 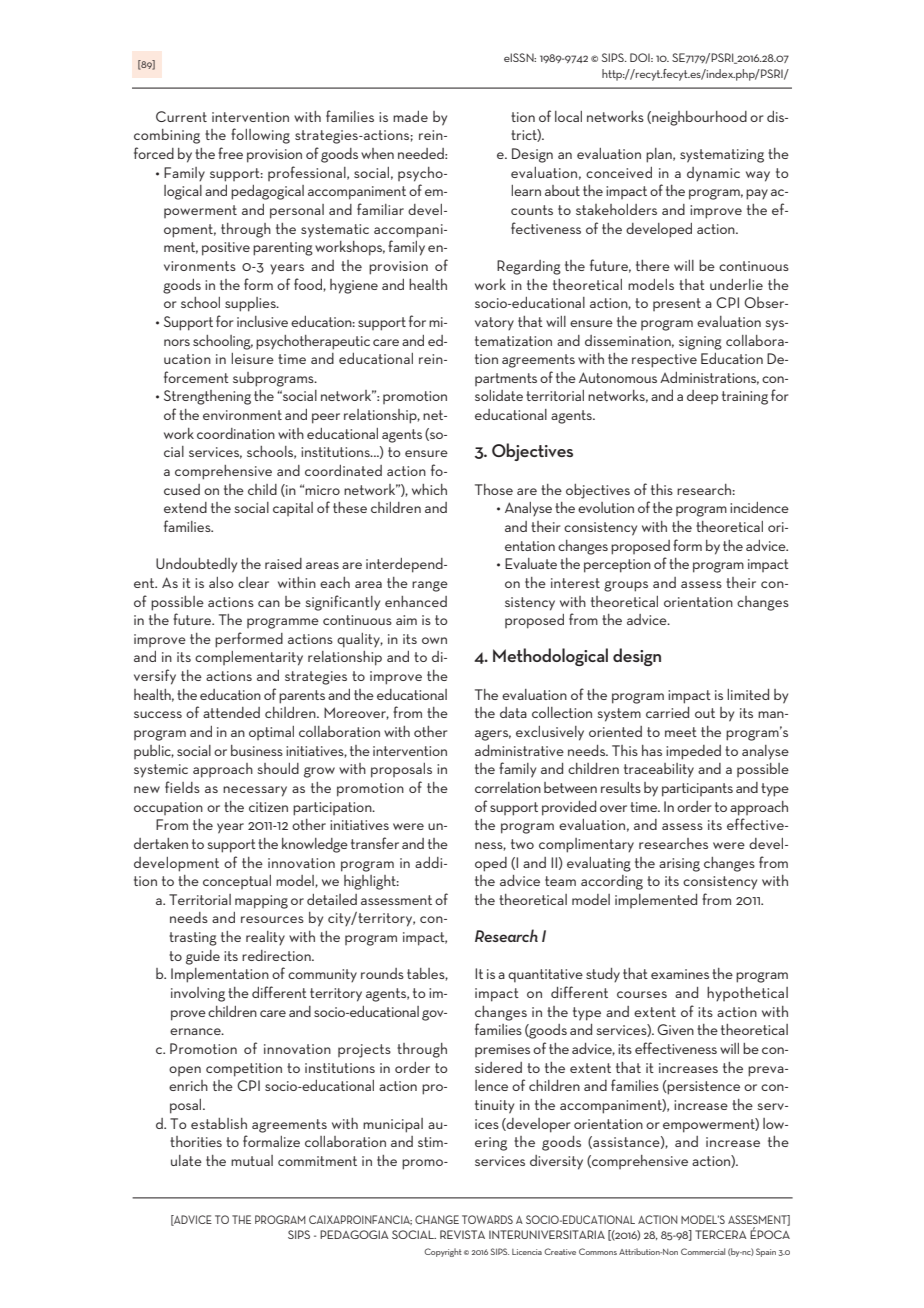 What do you see at coordinates (641, 57) in the screenshot?
I see `DOI` at bounding box center [641, 57].
